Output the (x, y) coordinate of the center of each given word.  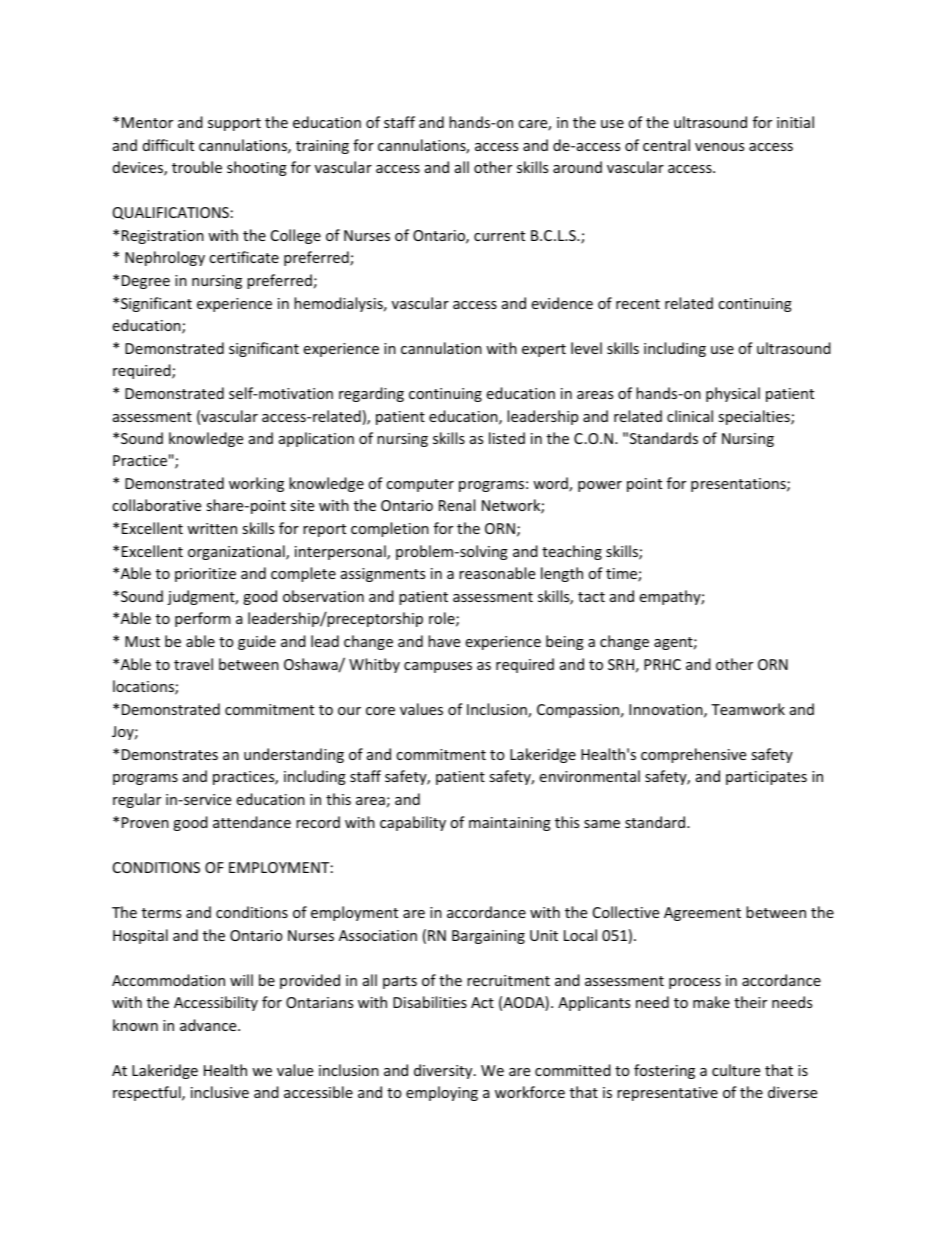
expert (544, 350)
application (316, 439)
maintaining (510, 824)
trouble (197, 167)
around (577, 167)
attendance (252, 822)
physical (733, 394)
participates (766, 778)
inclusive (220, 1092)
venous (719, 147)
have (444, 641)
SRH (621, 664)
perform (202, 619)
